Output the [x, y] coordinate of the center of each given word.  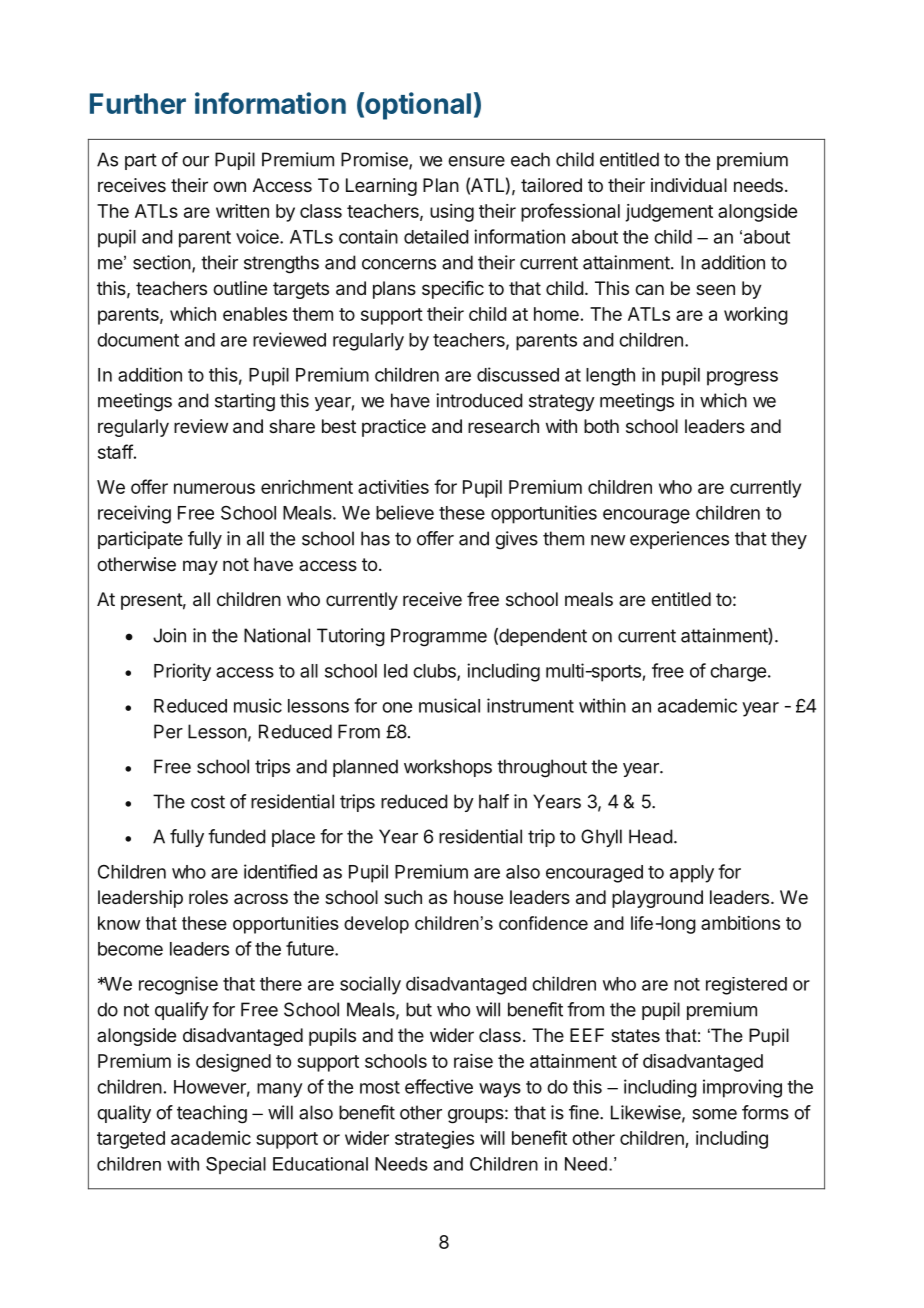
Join [169, 635]
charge [738, 673]
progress [742, 378]
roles [208, 897]
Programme [439, 637]
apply [692, 874]
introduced [479, 400]
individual [689, 185]
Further [138, 103]
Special [236, 1165]
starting [245, 402]
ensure [476, 161]
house [478, 897]
